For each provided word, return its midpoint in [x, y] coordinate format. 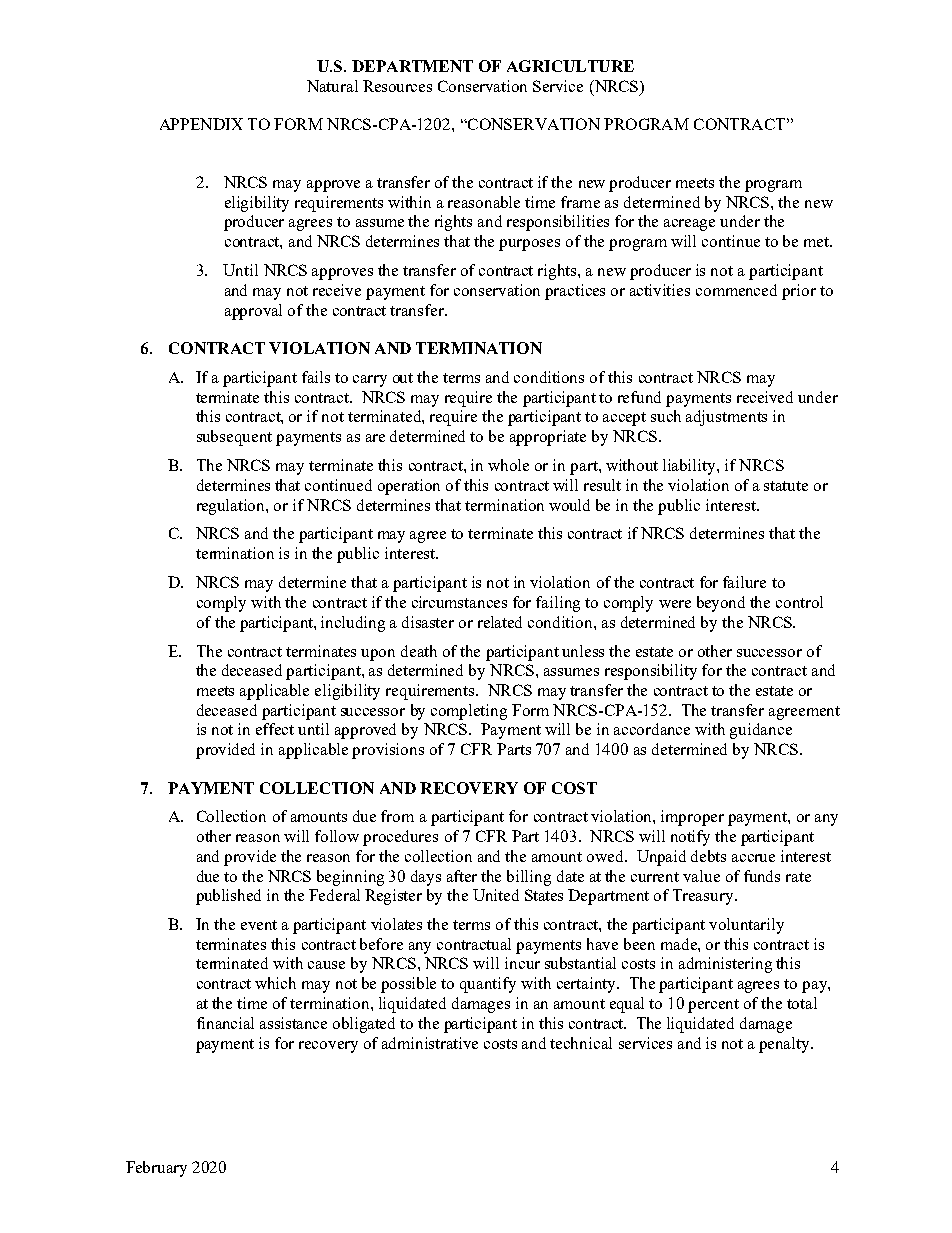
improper [692, 818]
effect [275, 729]
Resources [397, 86]
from [397, 816]
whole [508, 465]
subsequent [234, 438]
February [156, 1169]
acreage [689, 225]
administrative [430, 1043]
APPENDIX [201, 124]
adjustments [726, 418]
